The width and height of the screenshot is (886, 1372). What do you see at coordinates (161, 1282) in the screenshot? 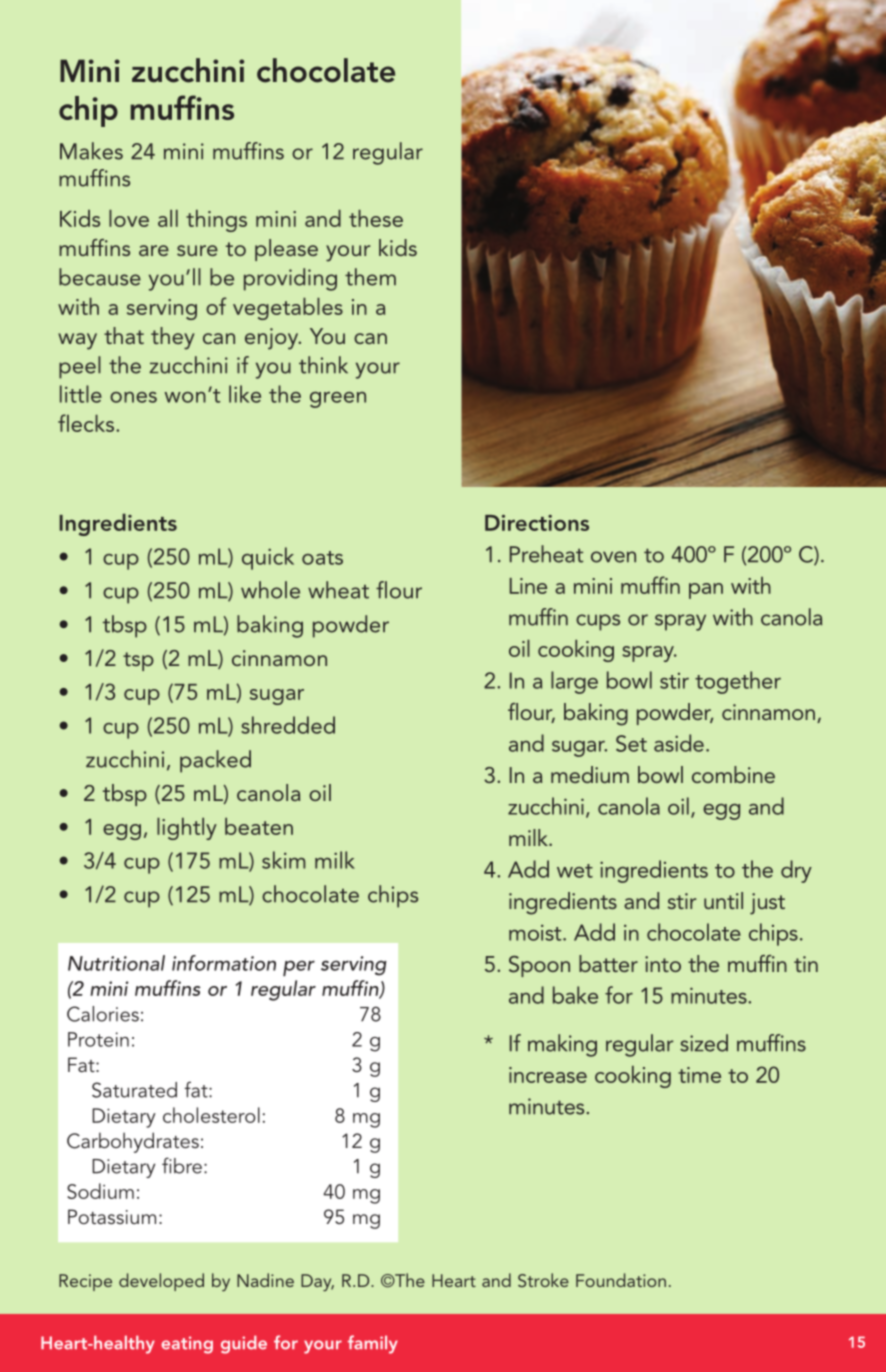
I see `developed` at bounding box center [161, 1282].
